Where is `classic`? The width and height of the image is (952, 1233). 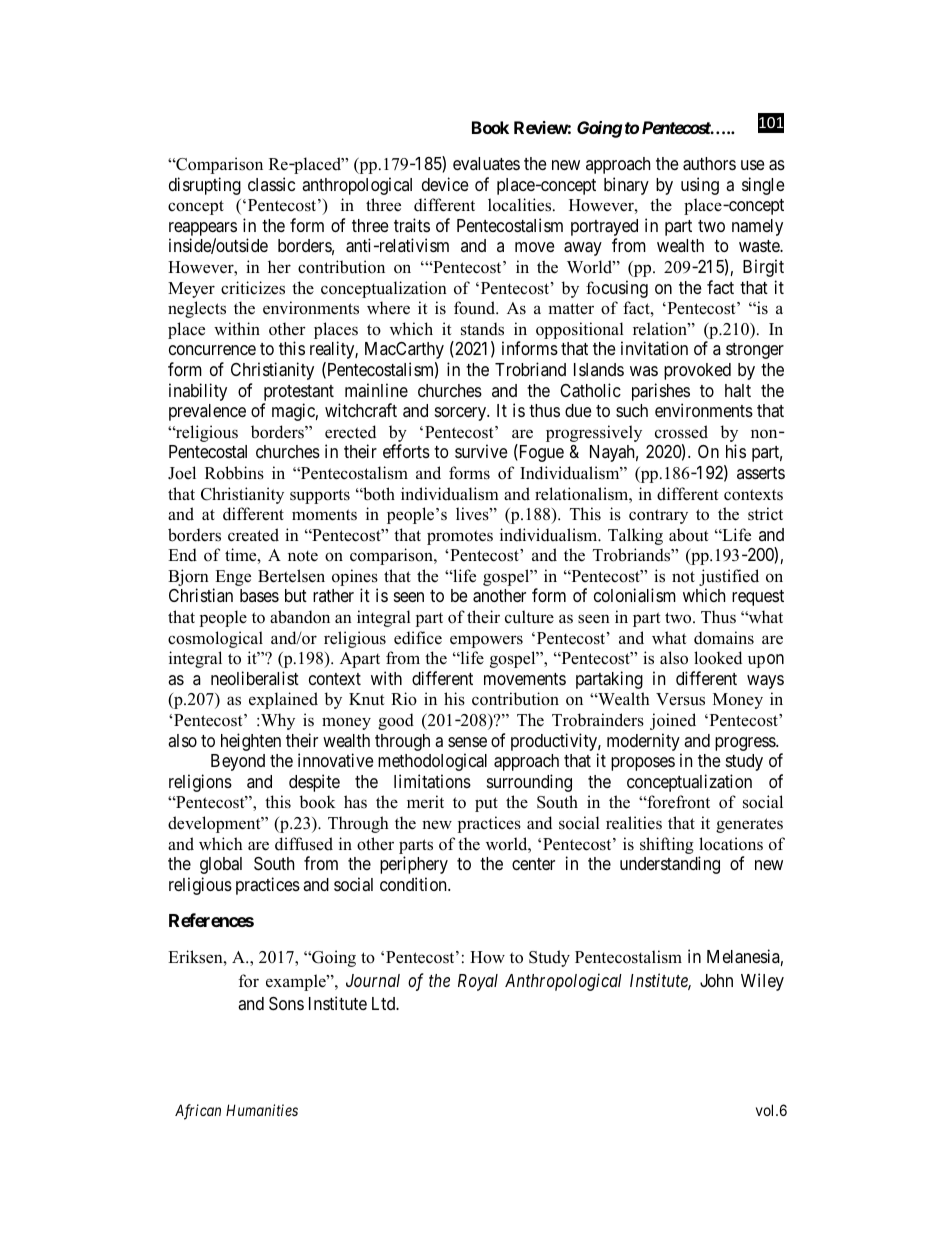
classic is located at coordinates (271, 184).
